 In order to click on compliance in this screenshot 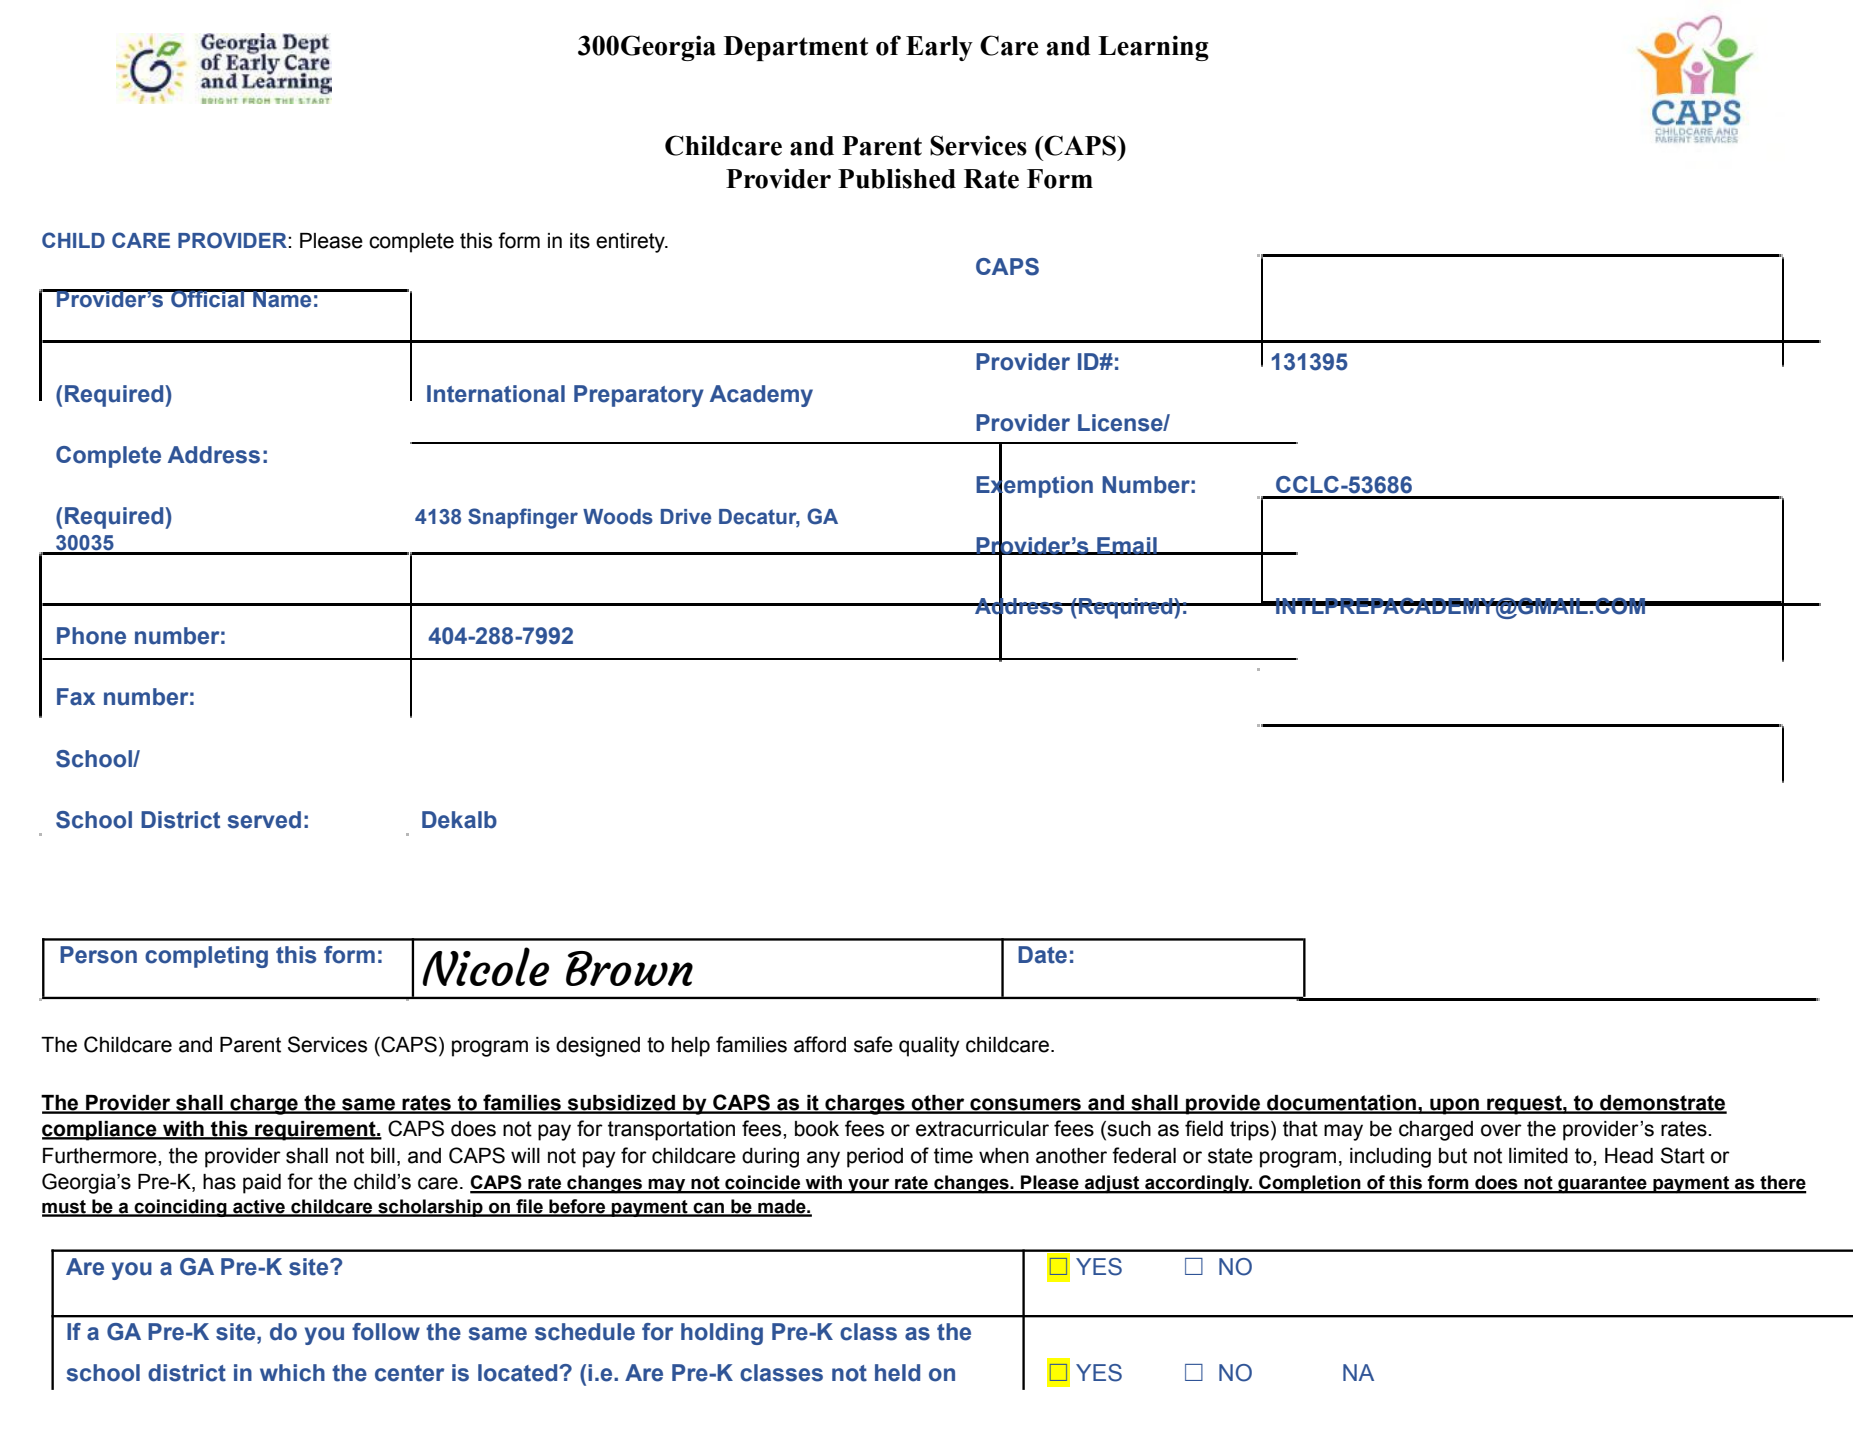, I will do `click(100, 1131)`.
